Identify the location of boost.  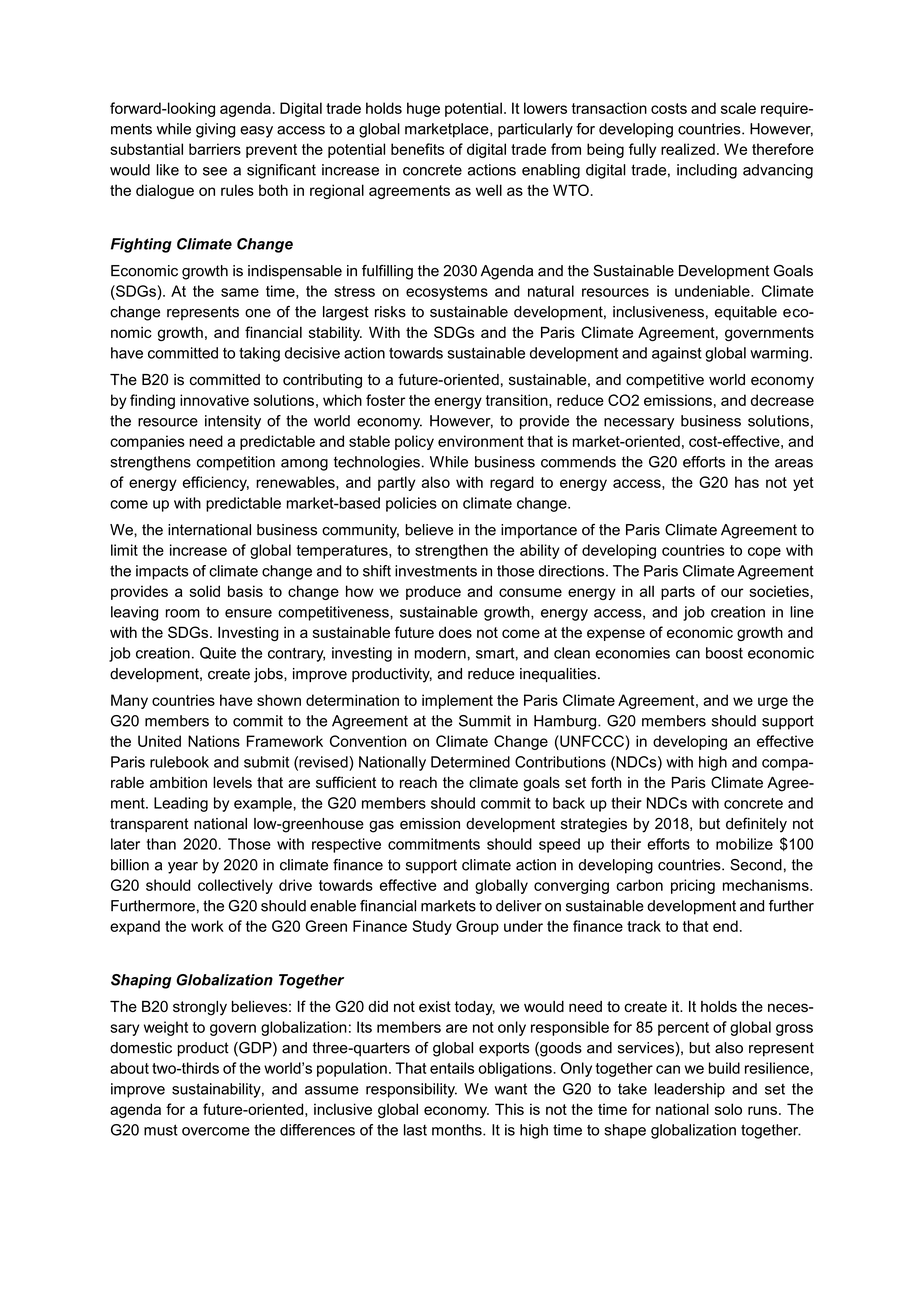
(724, 653).
